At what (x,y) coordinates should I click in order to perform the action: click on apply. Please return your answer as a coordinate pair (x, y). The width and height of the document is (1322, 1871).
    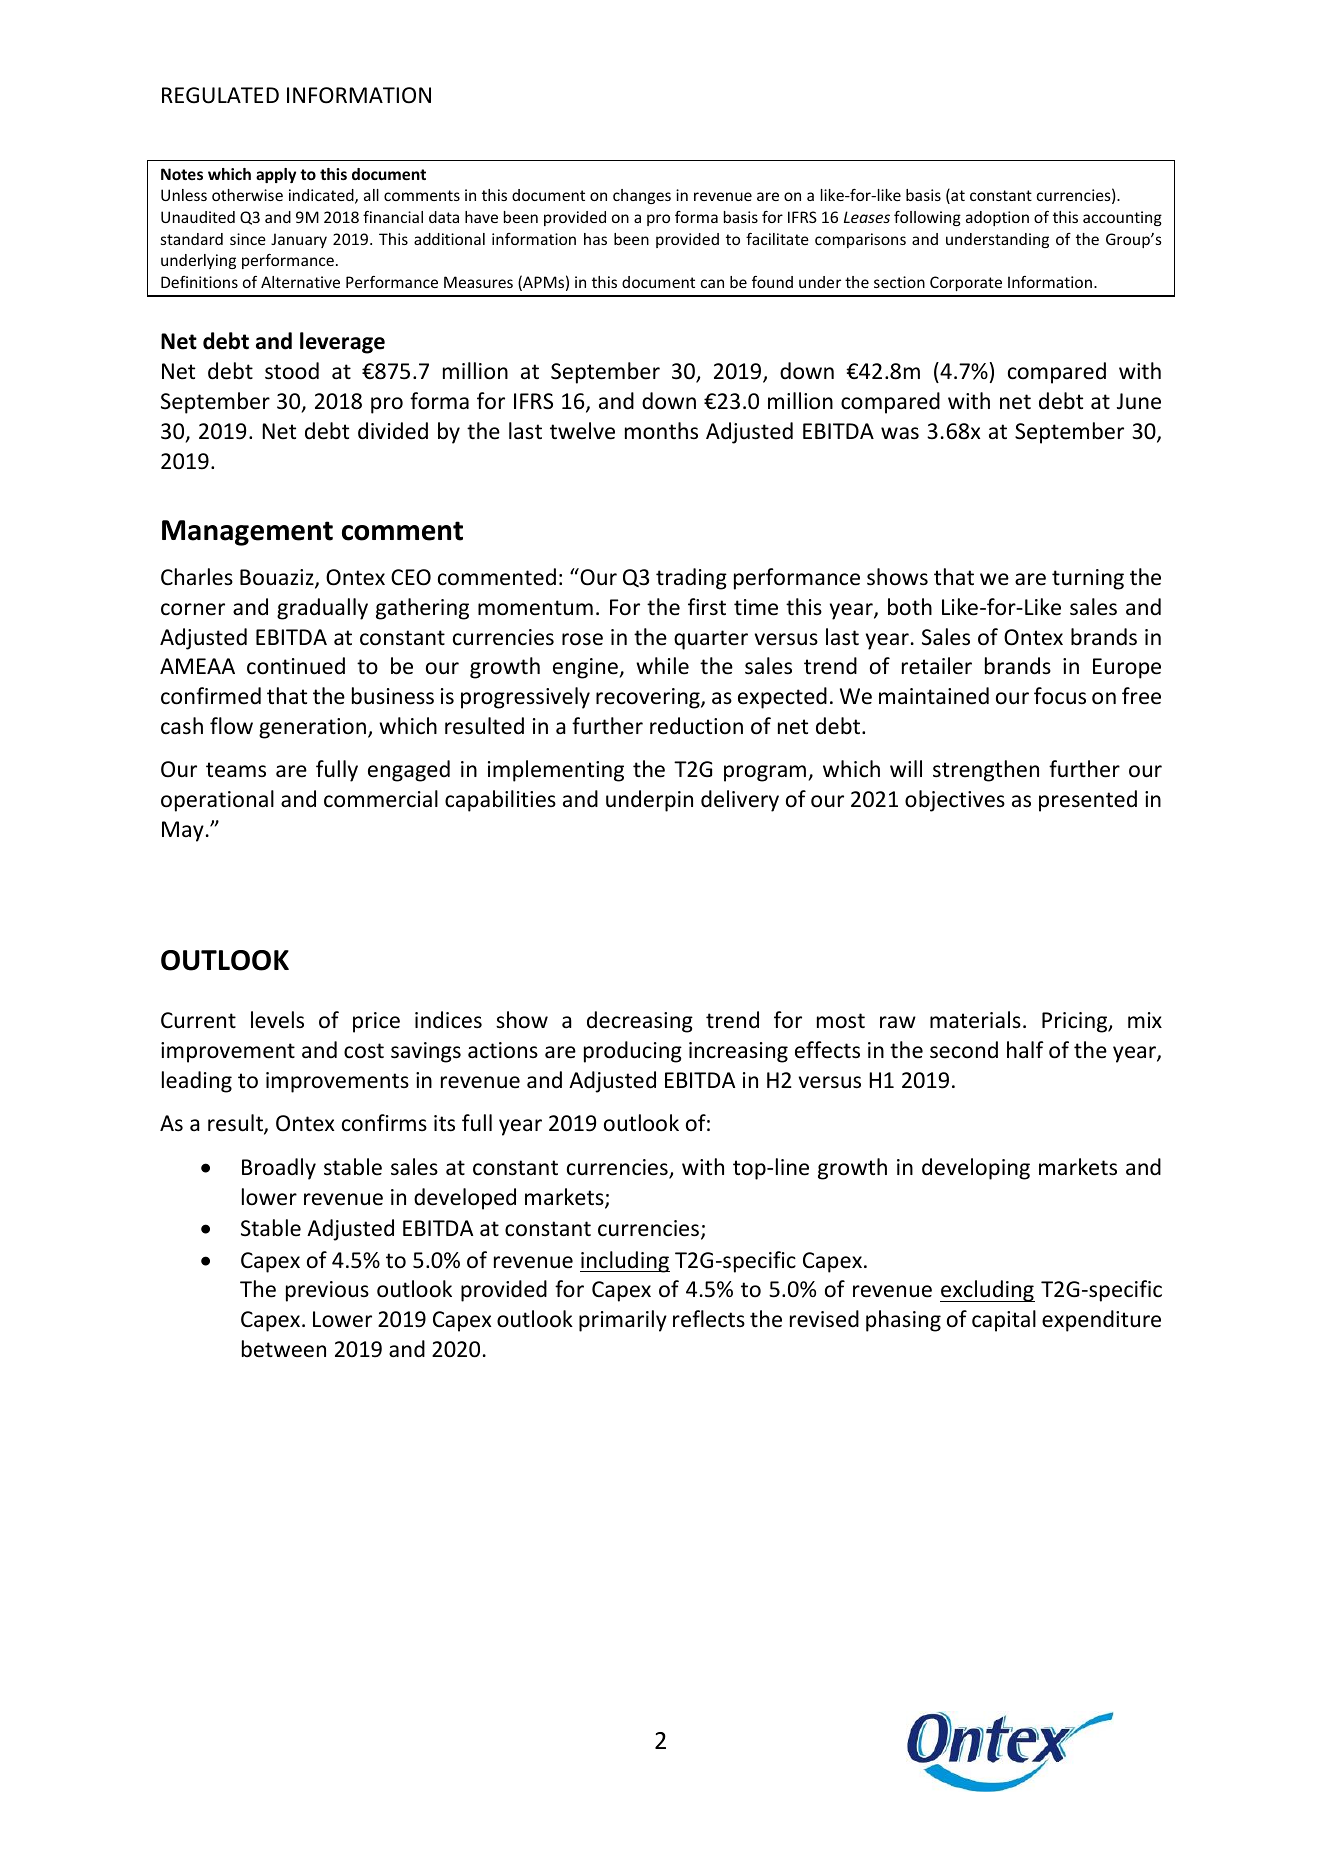
    Looking at the image, I should click on (276, 175).
